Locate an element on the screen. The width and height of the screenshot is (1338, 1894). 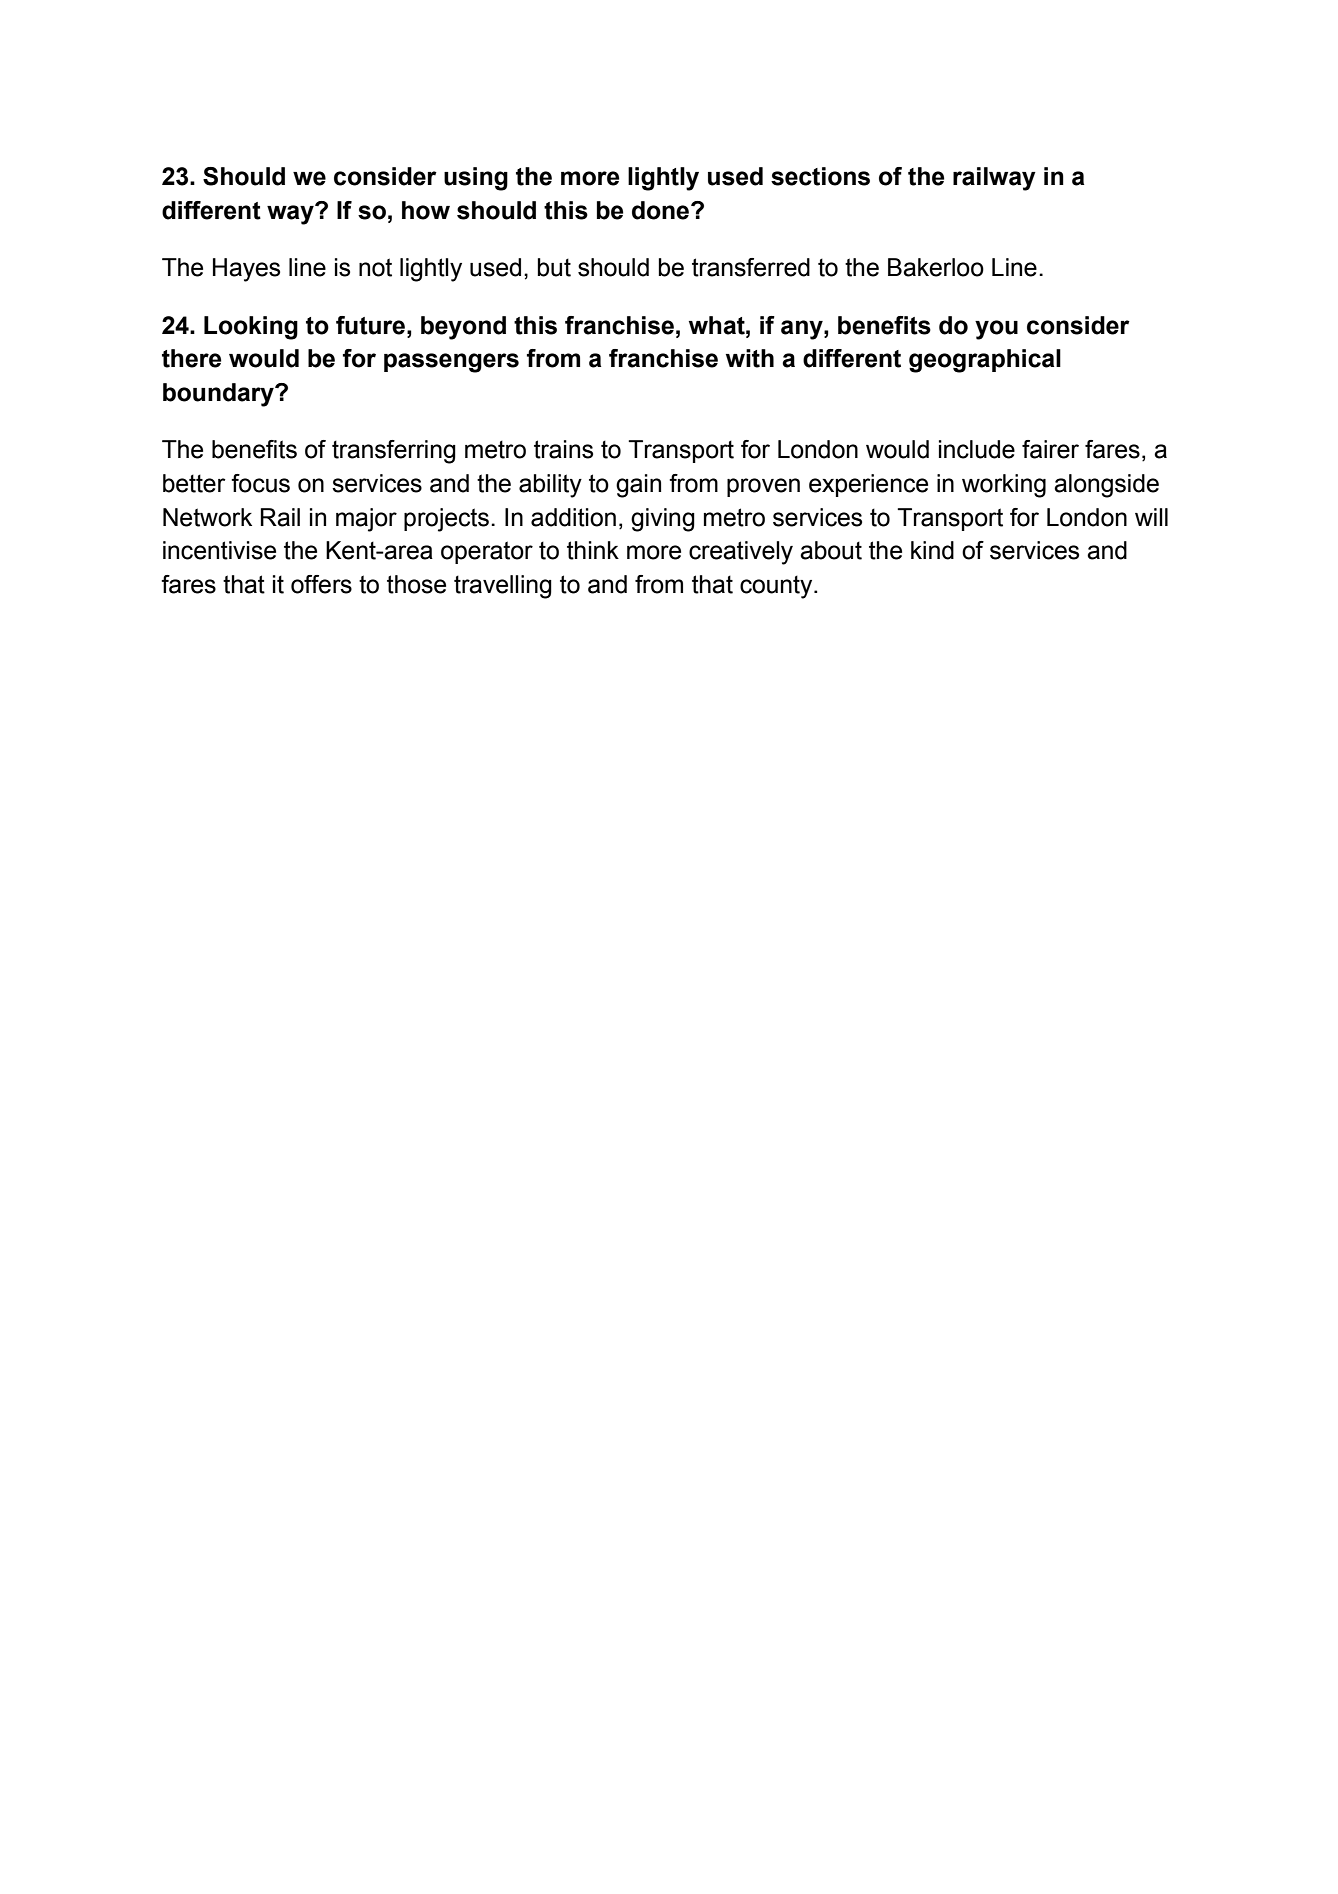
how is located at coordinates (426, 210).
